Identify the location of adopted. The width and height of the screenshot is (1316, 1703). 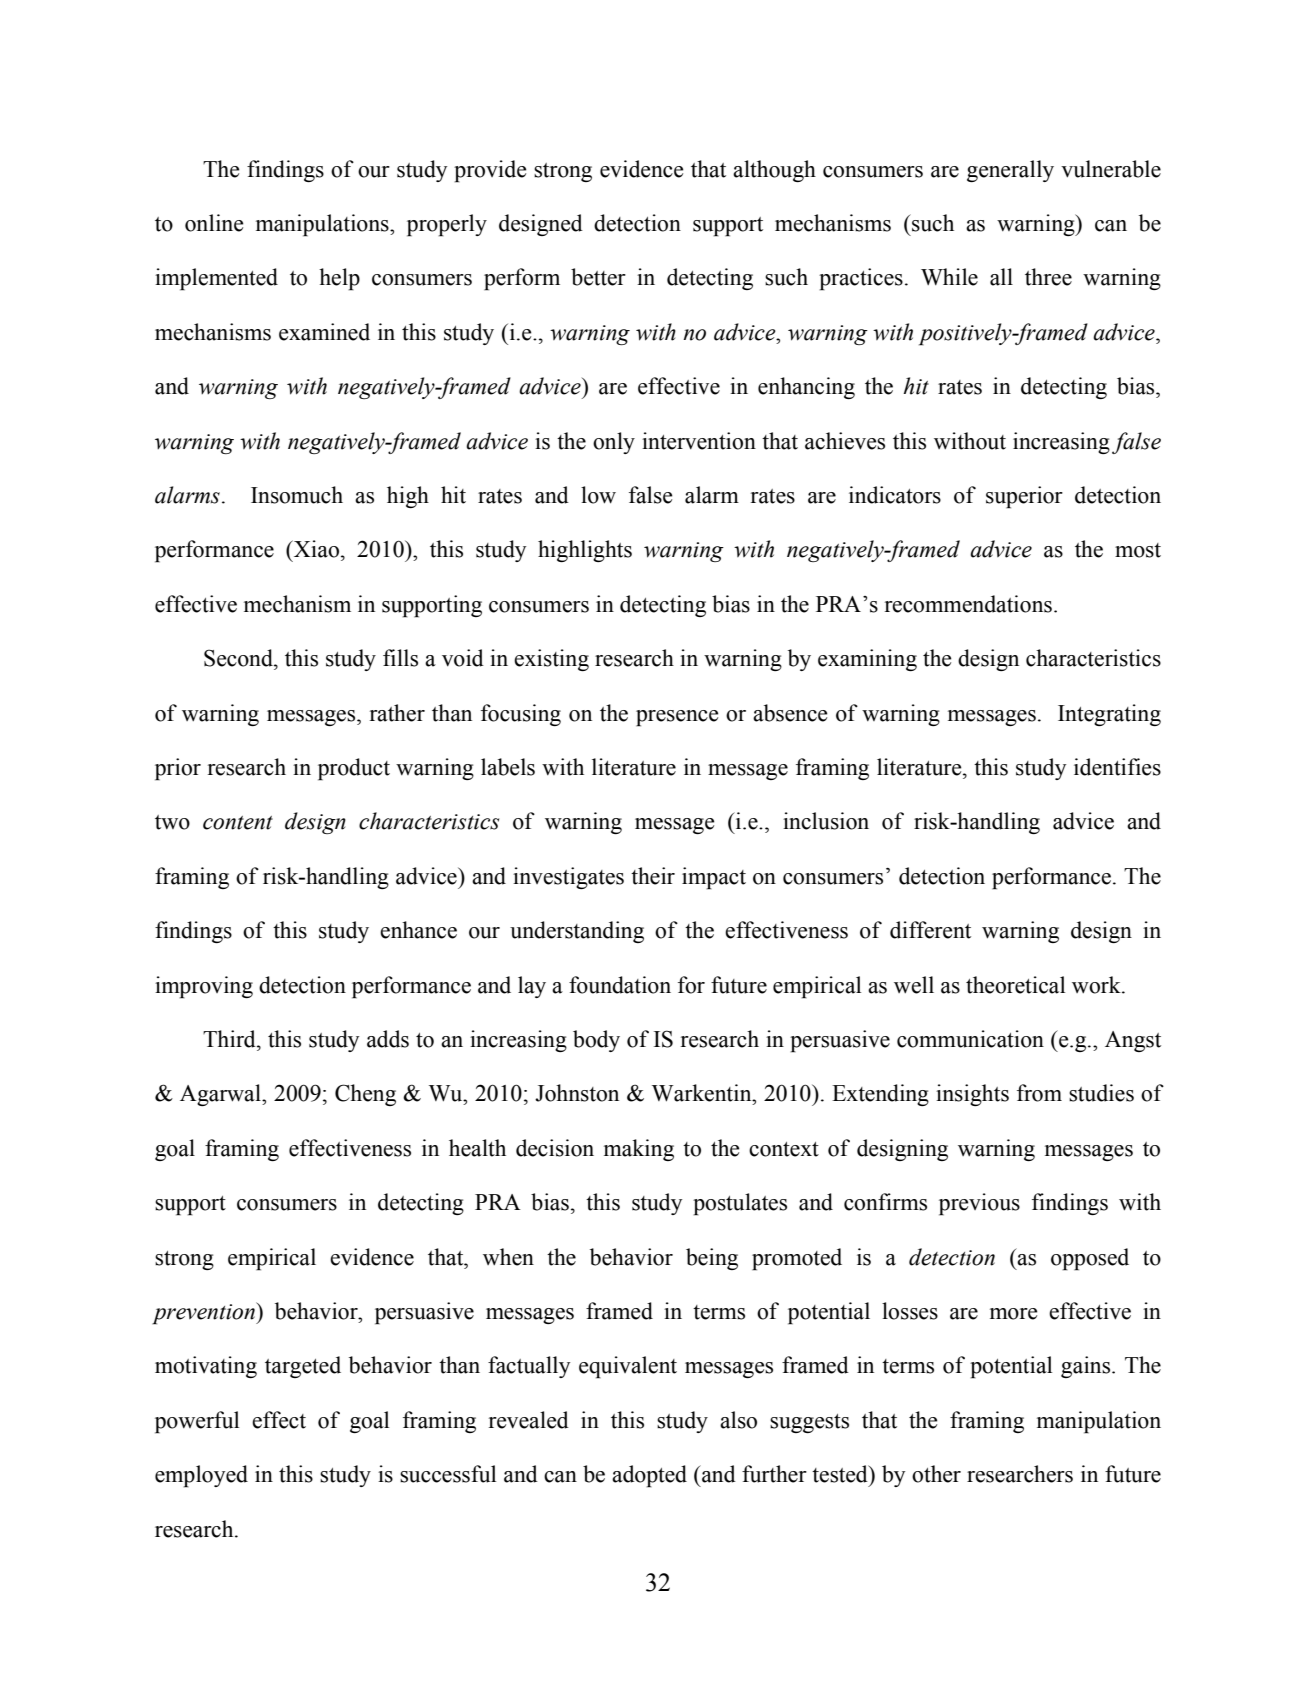
(649, 1476).
